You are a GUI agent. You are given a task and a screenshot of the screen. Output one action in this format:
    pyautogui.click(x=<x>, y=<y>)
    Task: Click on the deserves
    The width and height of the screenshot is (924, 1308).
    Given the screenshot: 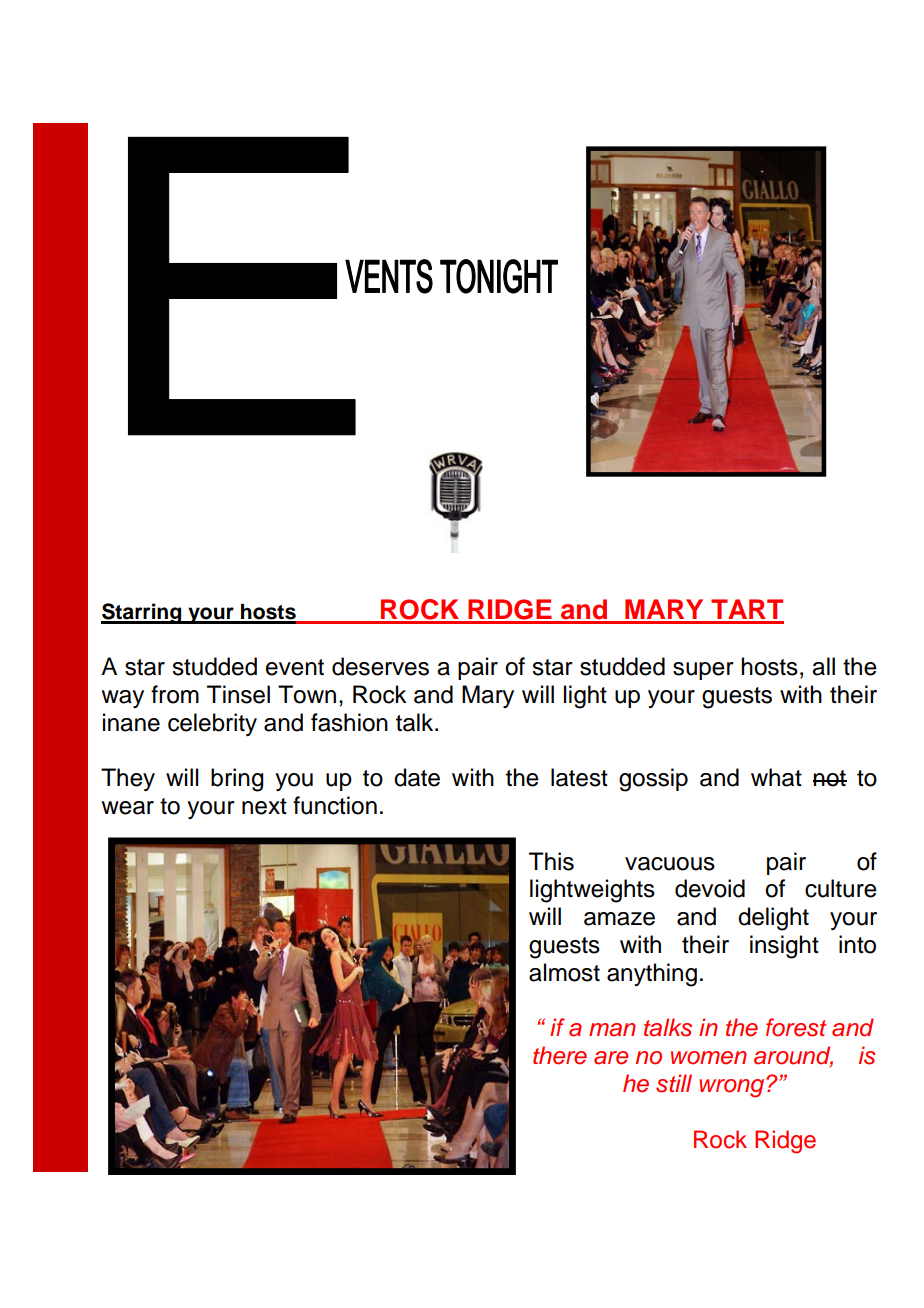 What is the action you would take?
    pyautogui.click(x=380, y=666)
